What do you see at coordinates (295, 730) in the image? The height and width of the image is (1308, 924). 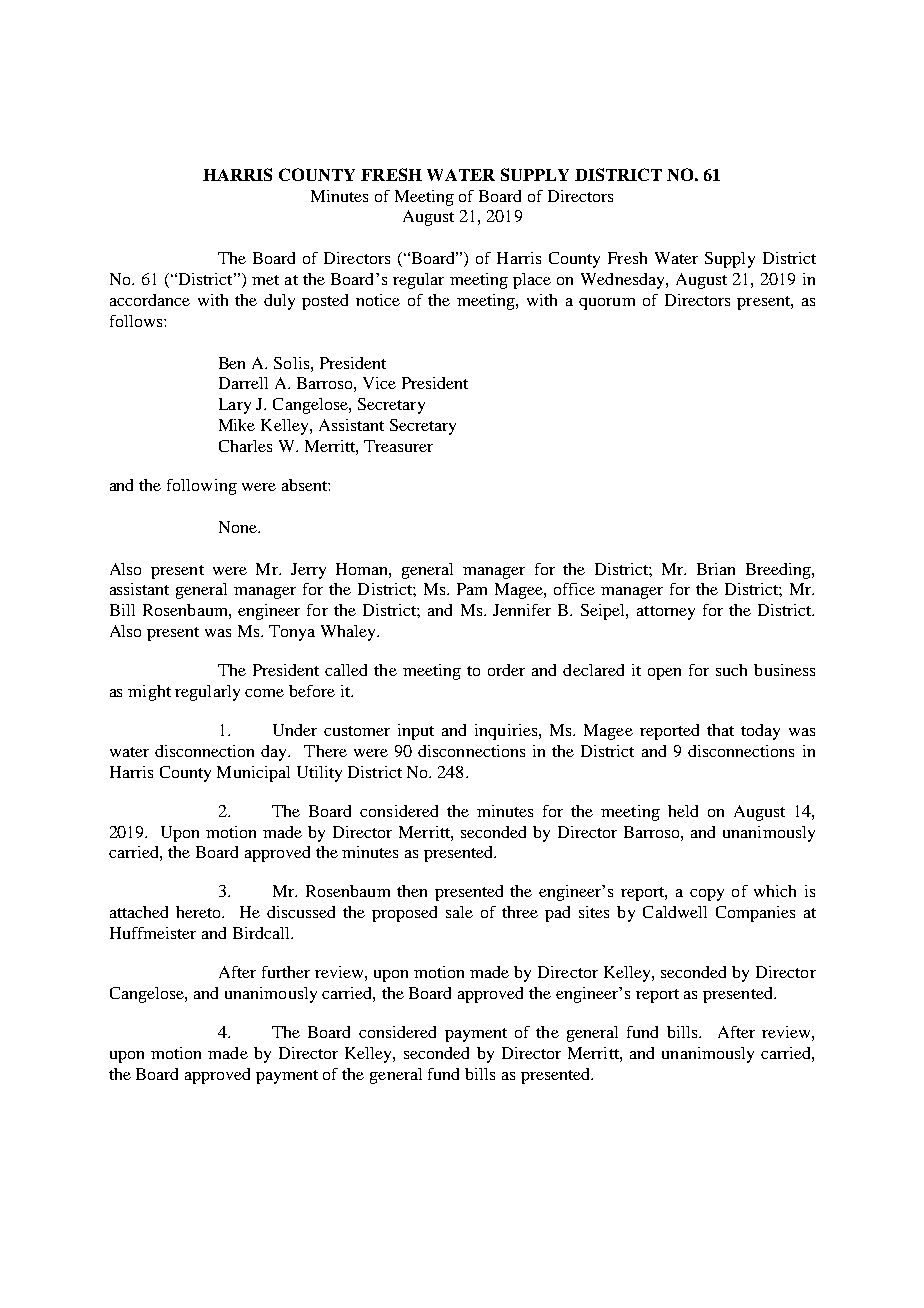 I see `Under` at bounding box center [295, 730].
